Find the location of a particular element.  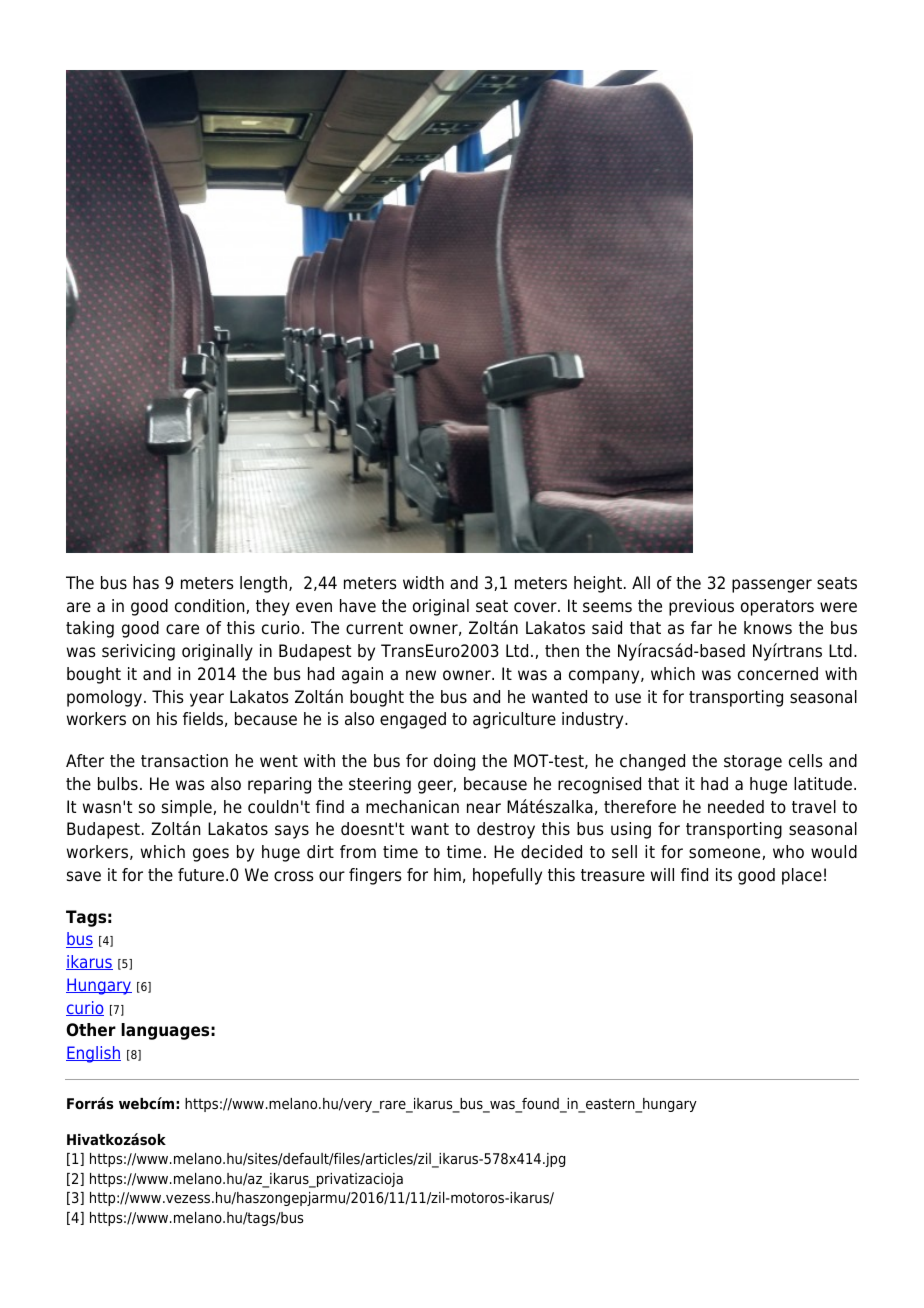

width is located at coordinates (423, 583).
